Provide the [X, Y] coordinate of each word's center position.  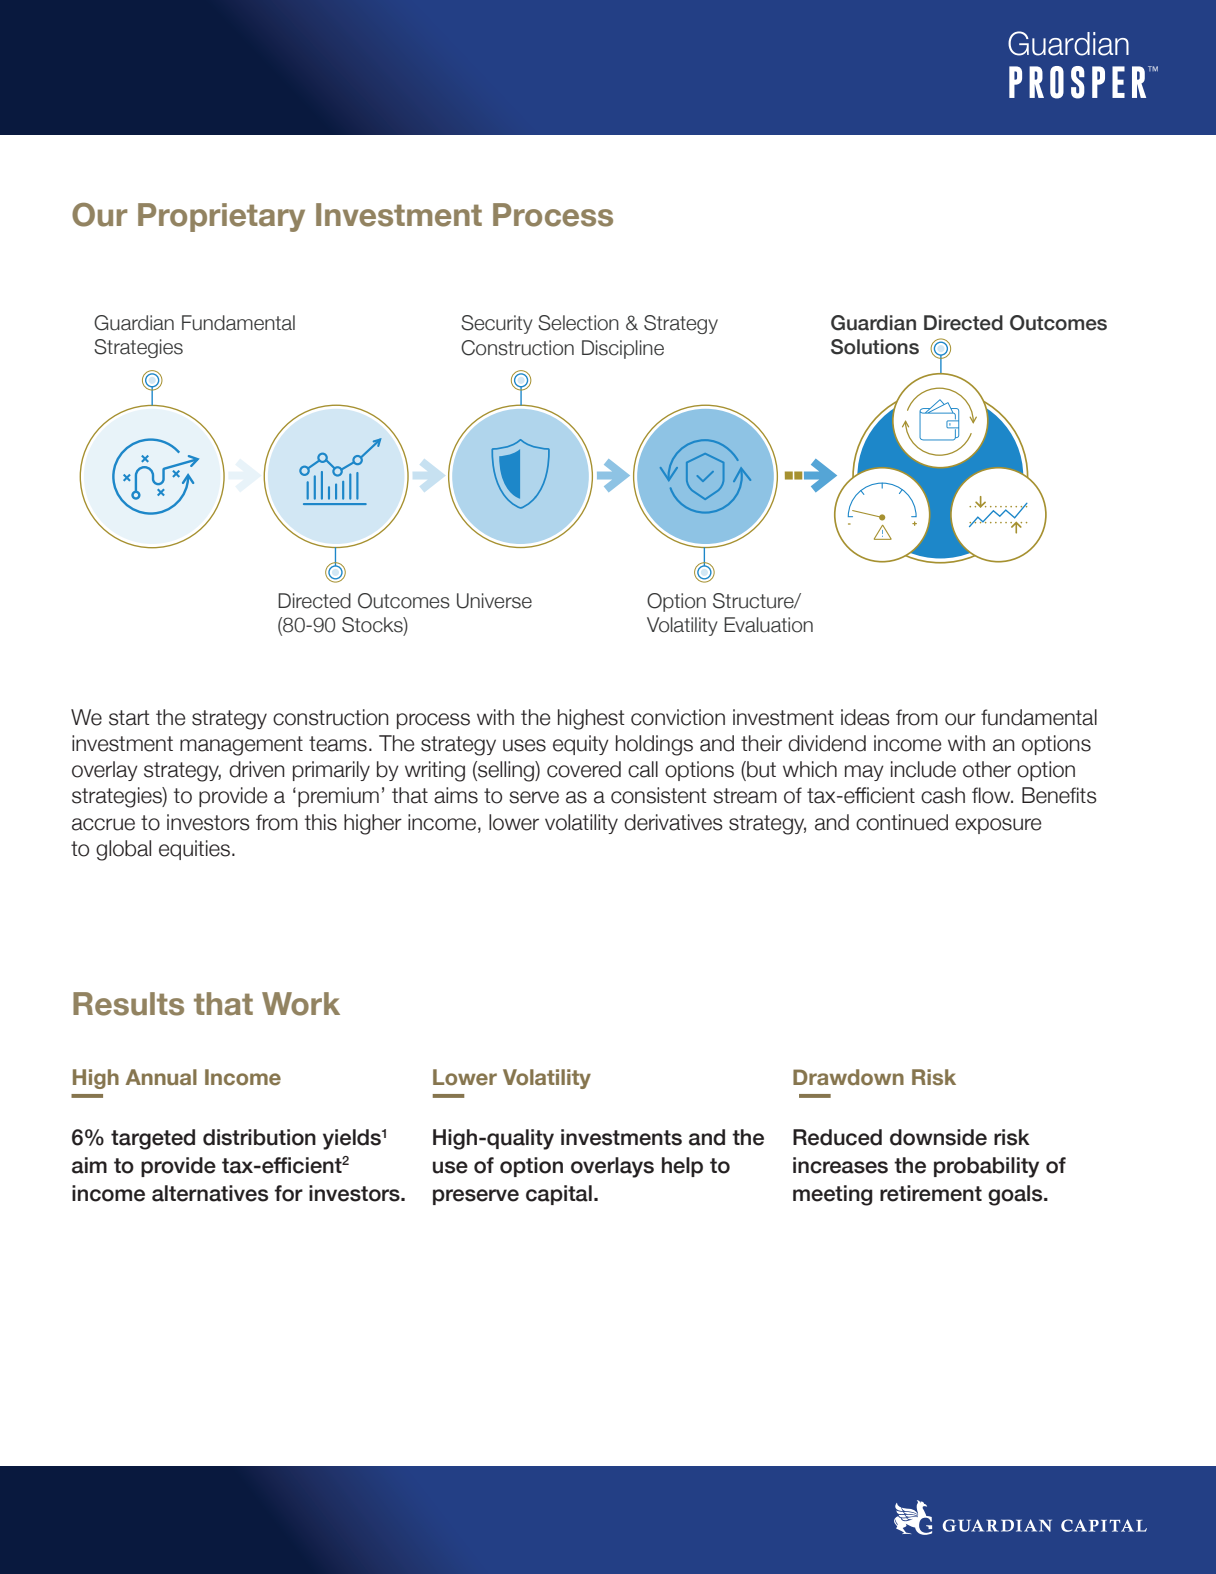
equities [194, 850]
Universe [494, 601]
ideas [865, 717]
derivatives [673, 822]
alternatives [210, 1193]
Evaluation [768, 625]
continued [902, 822]
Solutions [875, 347]
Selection [578, 323]
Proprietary [221, 217]
